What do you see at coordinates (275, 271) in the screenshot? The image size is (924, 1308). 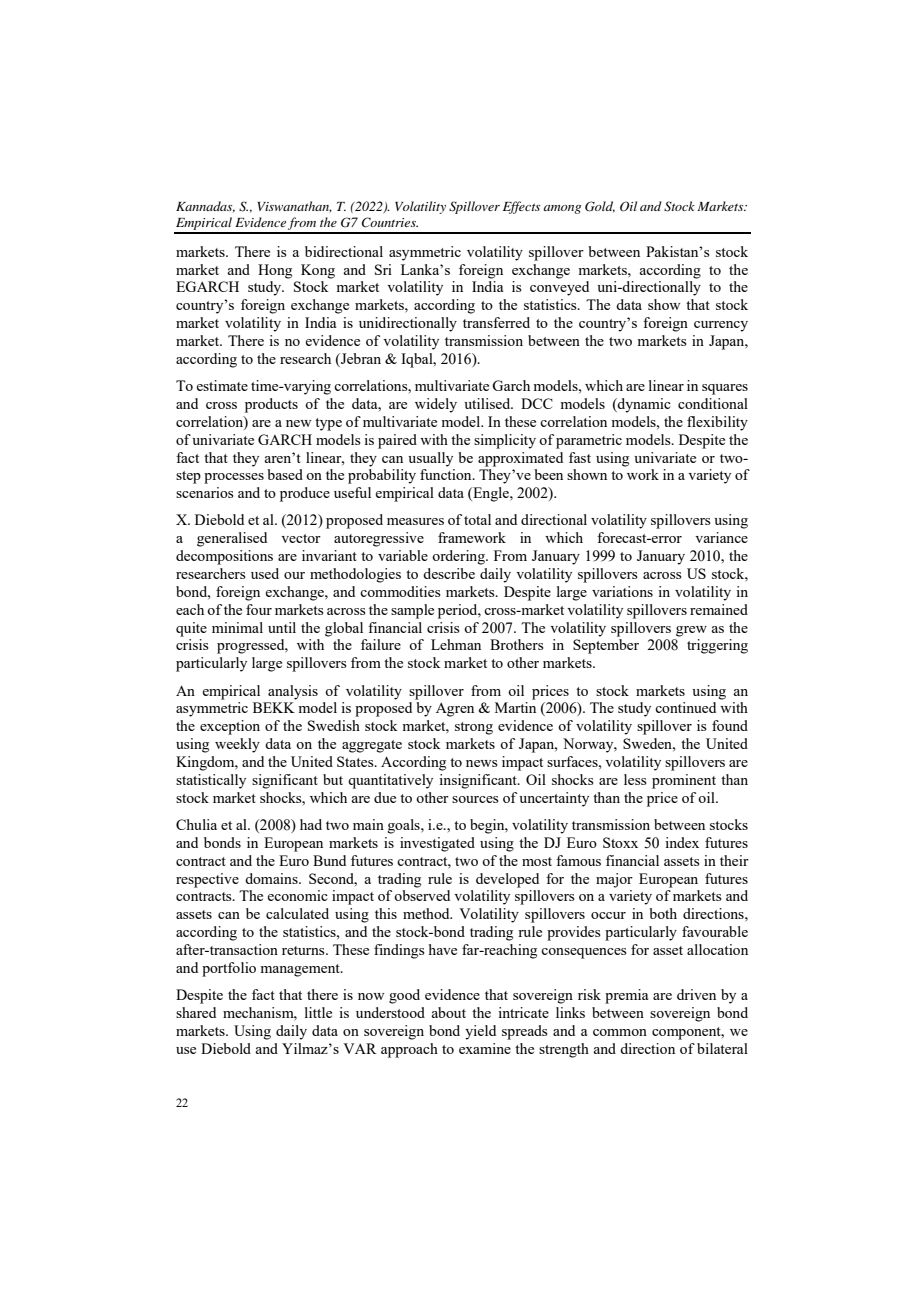 I see `Hong` at bounding box center [275, 271].
